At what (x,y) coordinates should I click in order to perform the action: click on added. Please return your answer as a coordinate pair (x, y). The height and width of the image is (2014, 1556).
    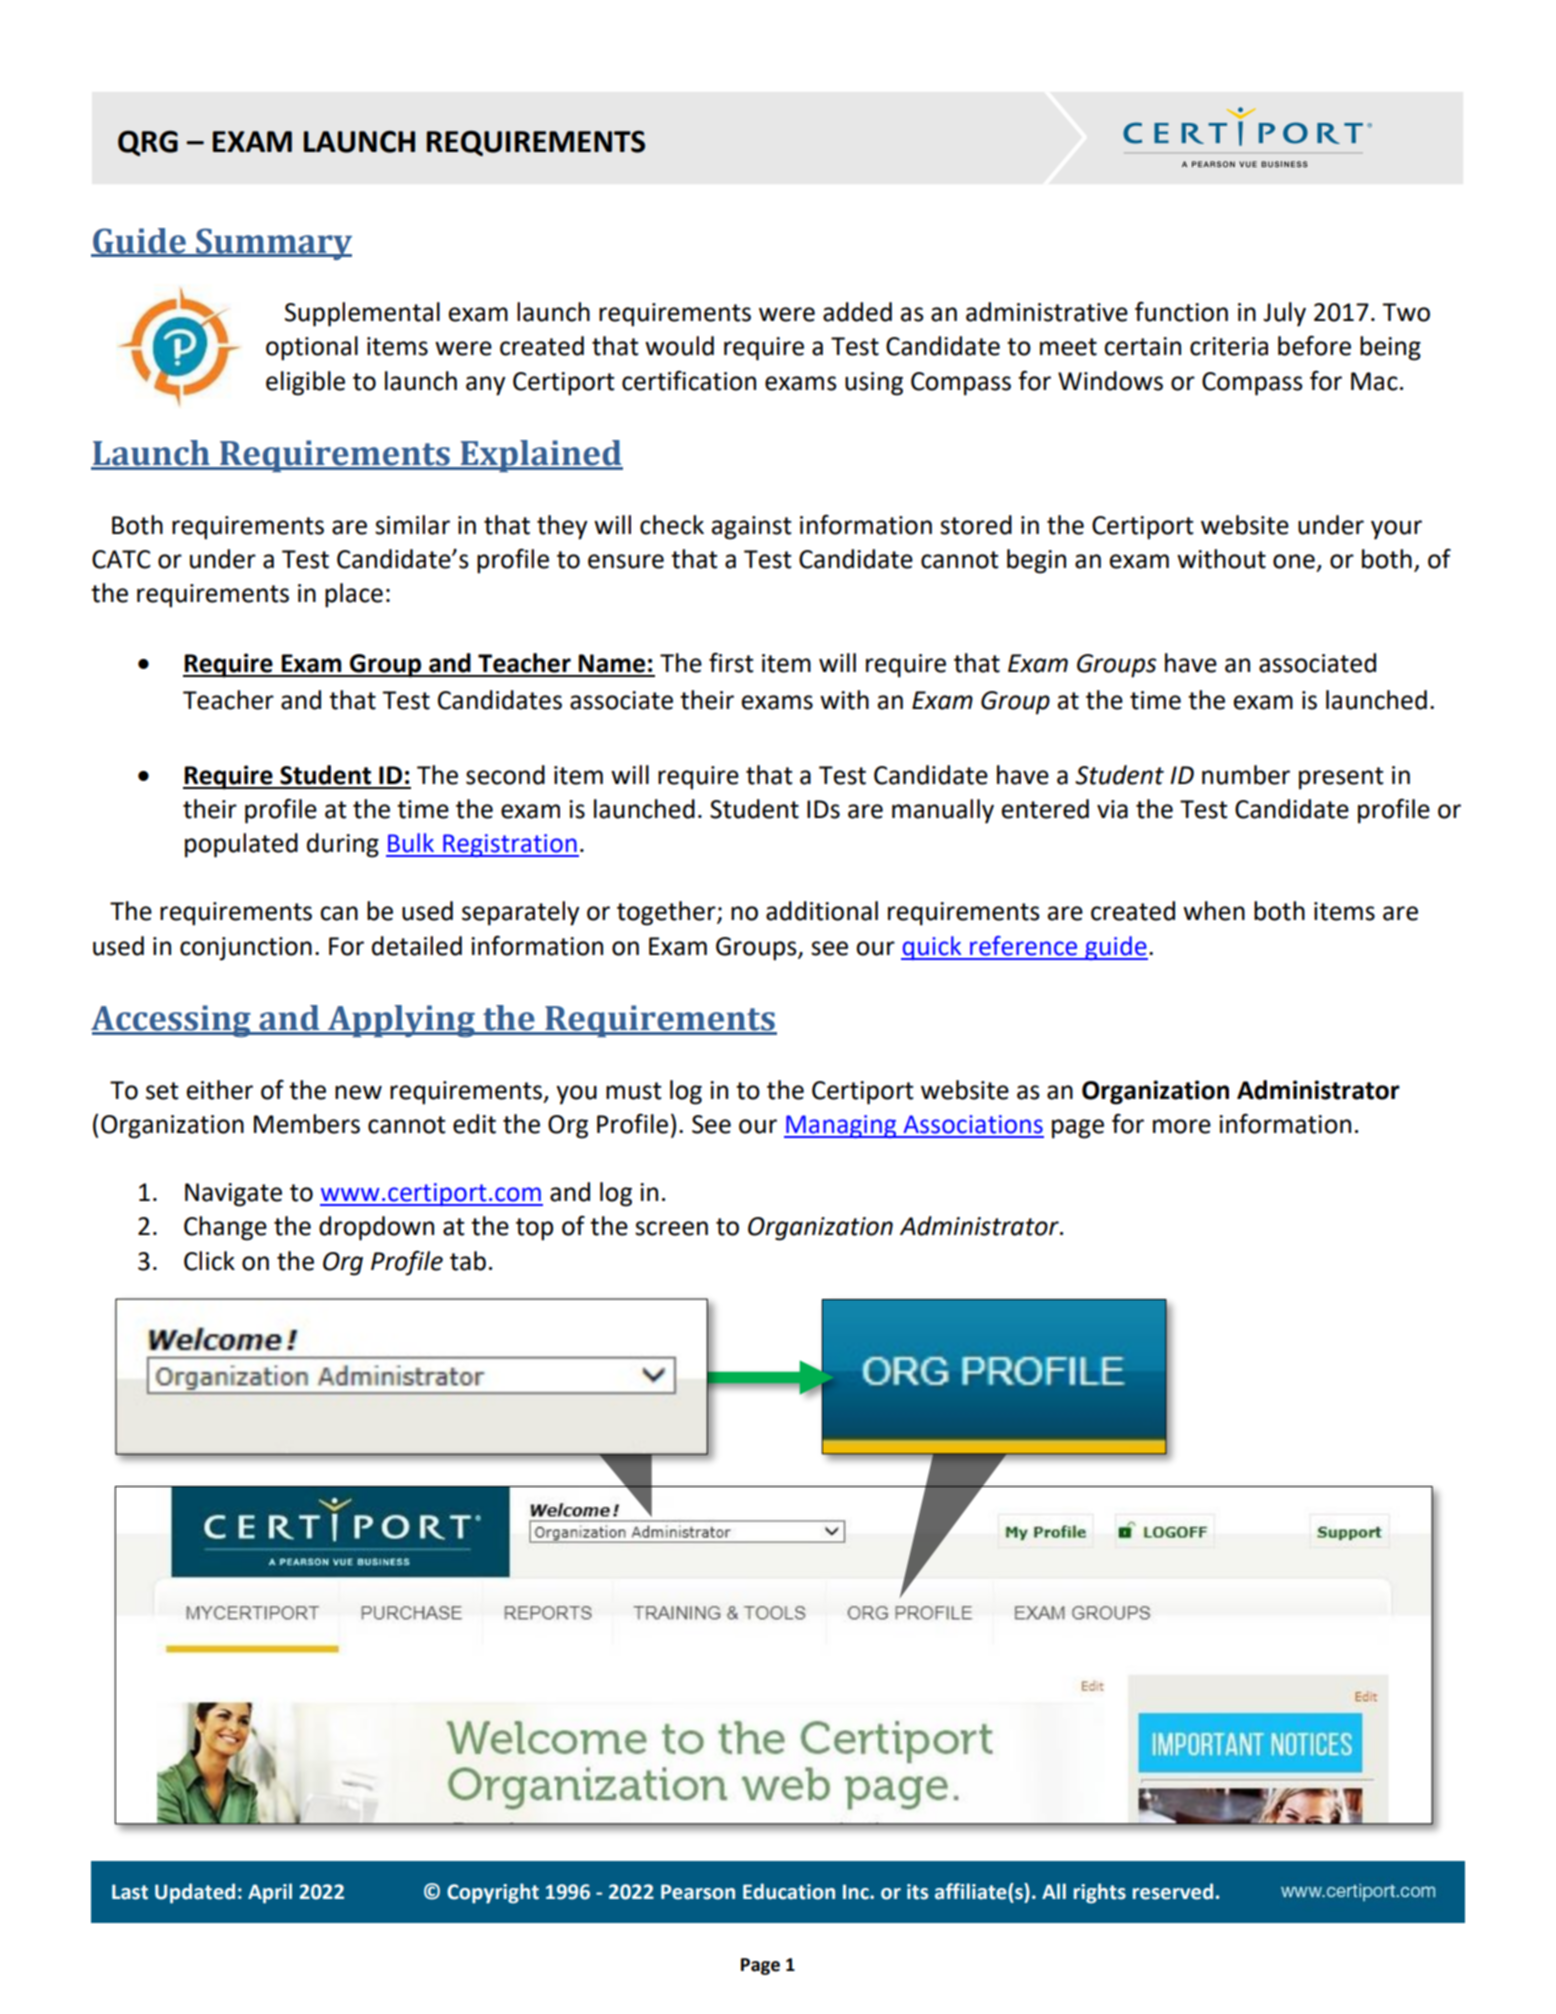
    Looking at the image, I should click on (857, 312).
